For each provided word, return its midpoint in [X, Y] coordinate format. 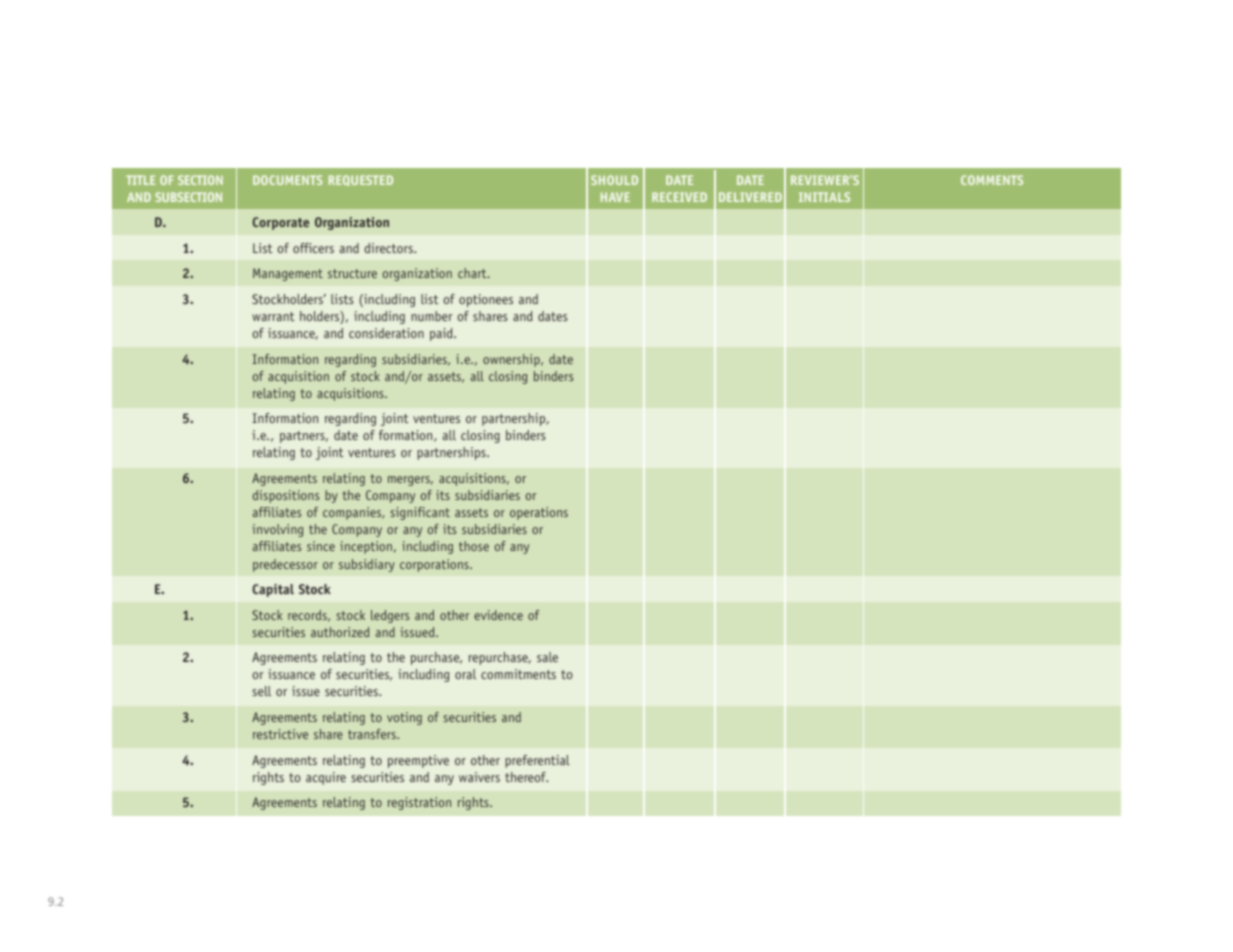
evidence [498, 615]
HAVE [615, 197]
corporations [435, 565]
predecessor [285, 565]
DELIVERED [750, 197]
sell [261, 691]
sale [547, 657]
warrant [273, 316]
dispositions [286, 496]
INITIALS [824, 197]
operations [539, 513]
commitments [518, 674]
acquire [326, 778]
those [474, 546]
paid [442, 334]
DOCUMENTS [287, 180]
